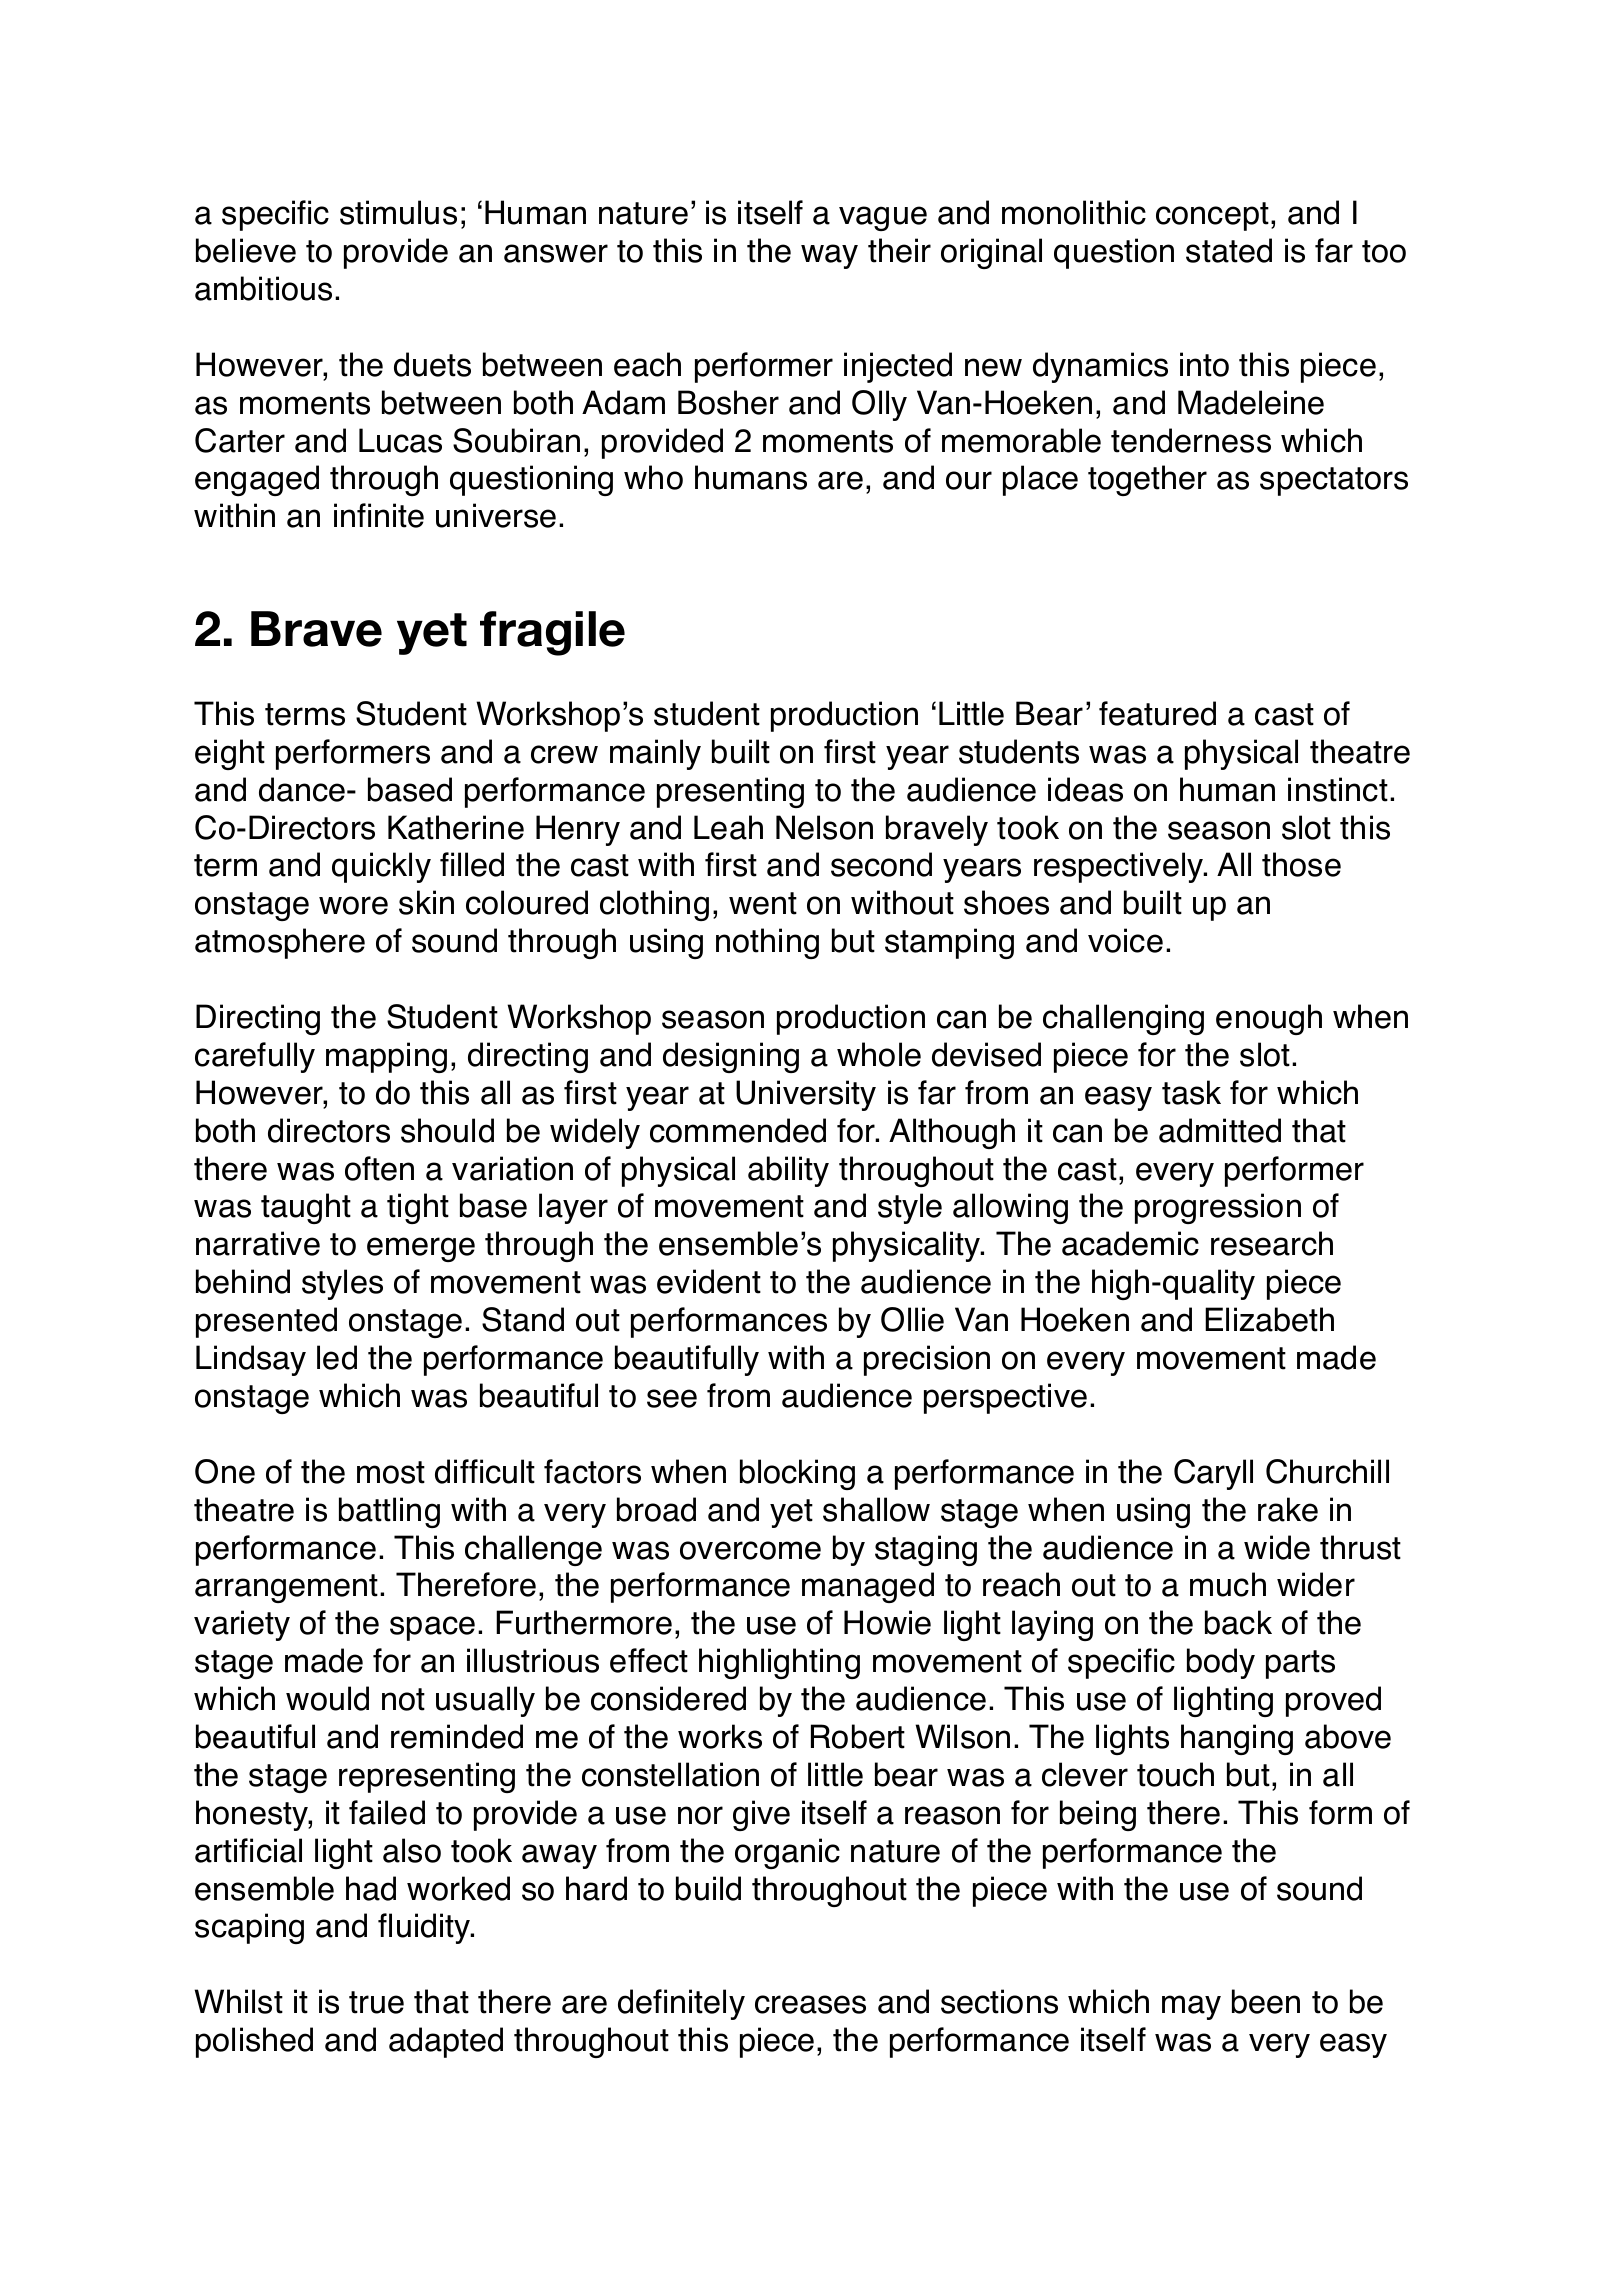 The height and width of the screenshot is (2279, 1610). I want to click on emerge, so click(421, 1249).
